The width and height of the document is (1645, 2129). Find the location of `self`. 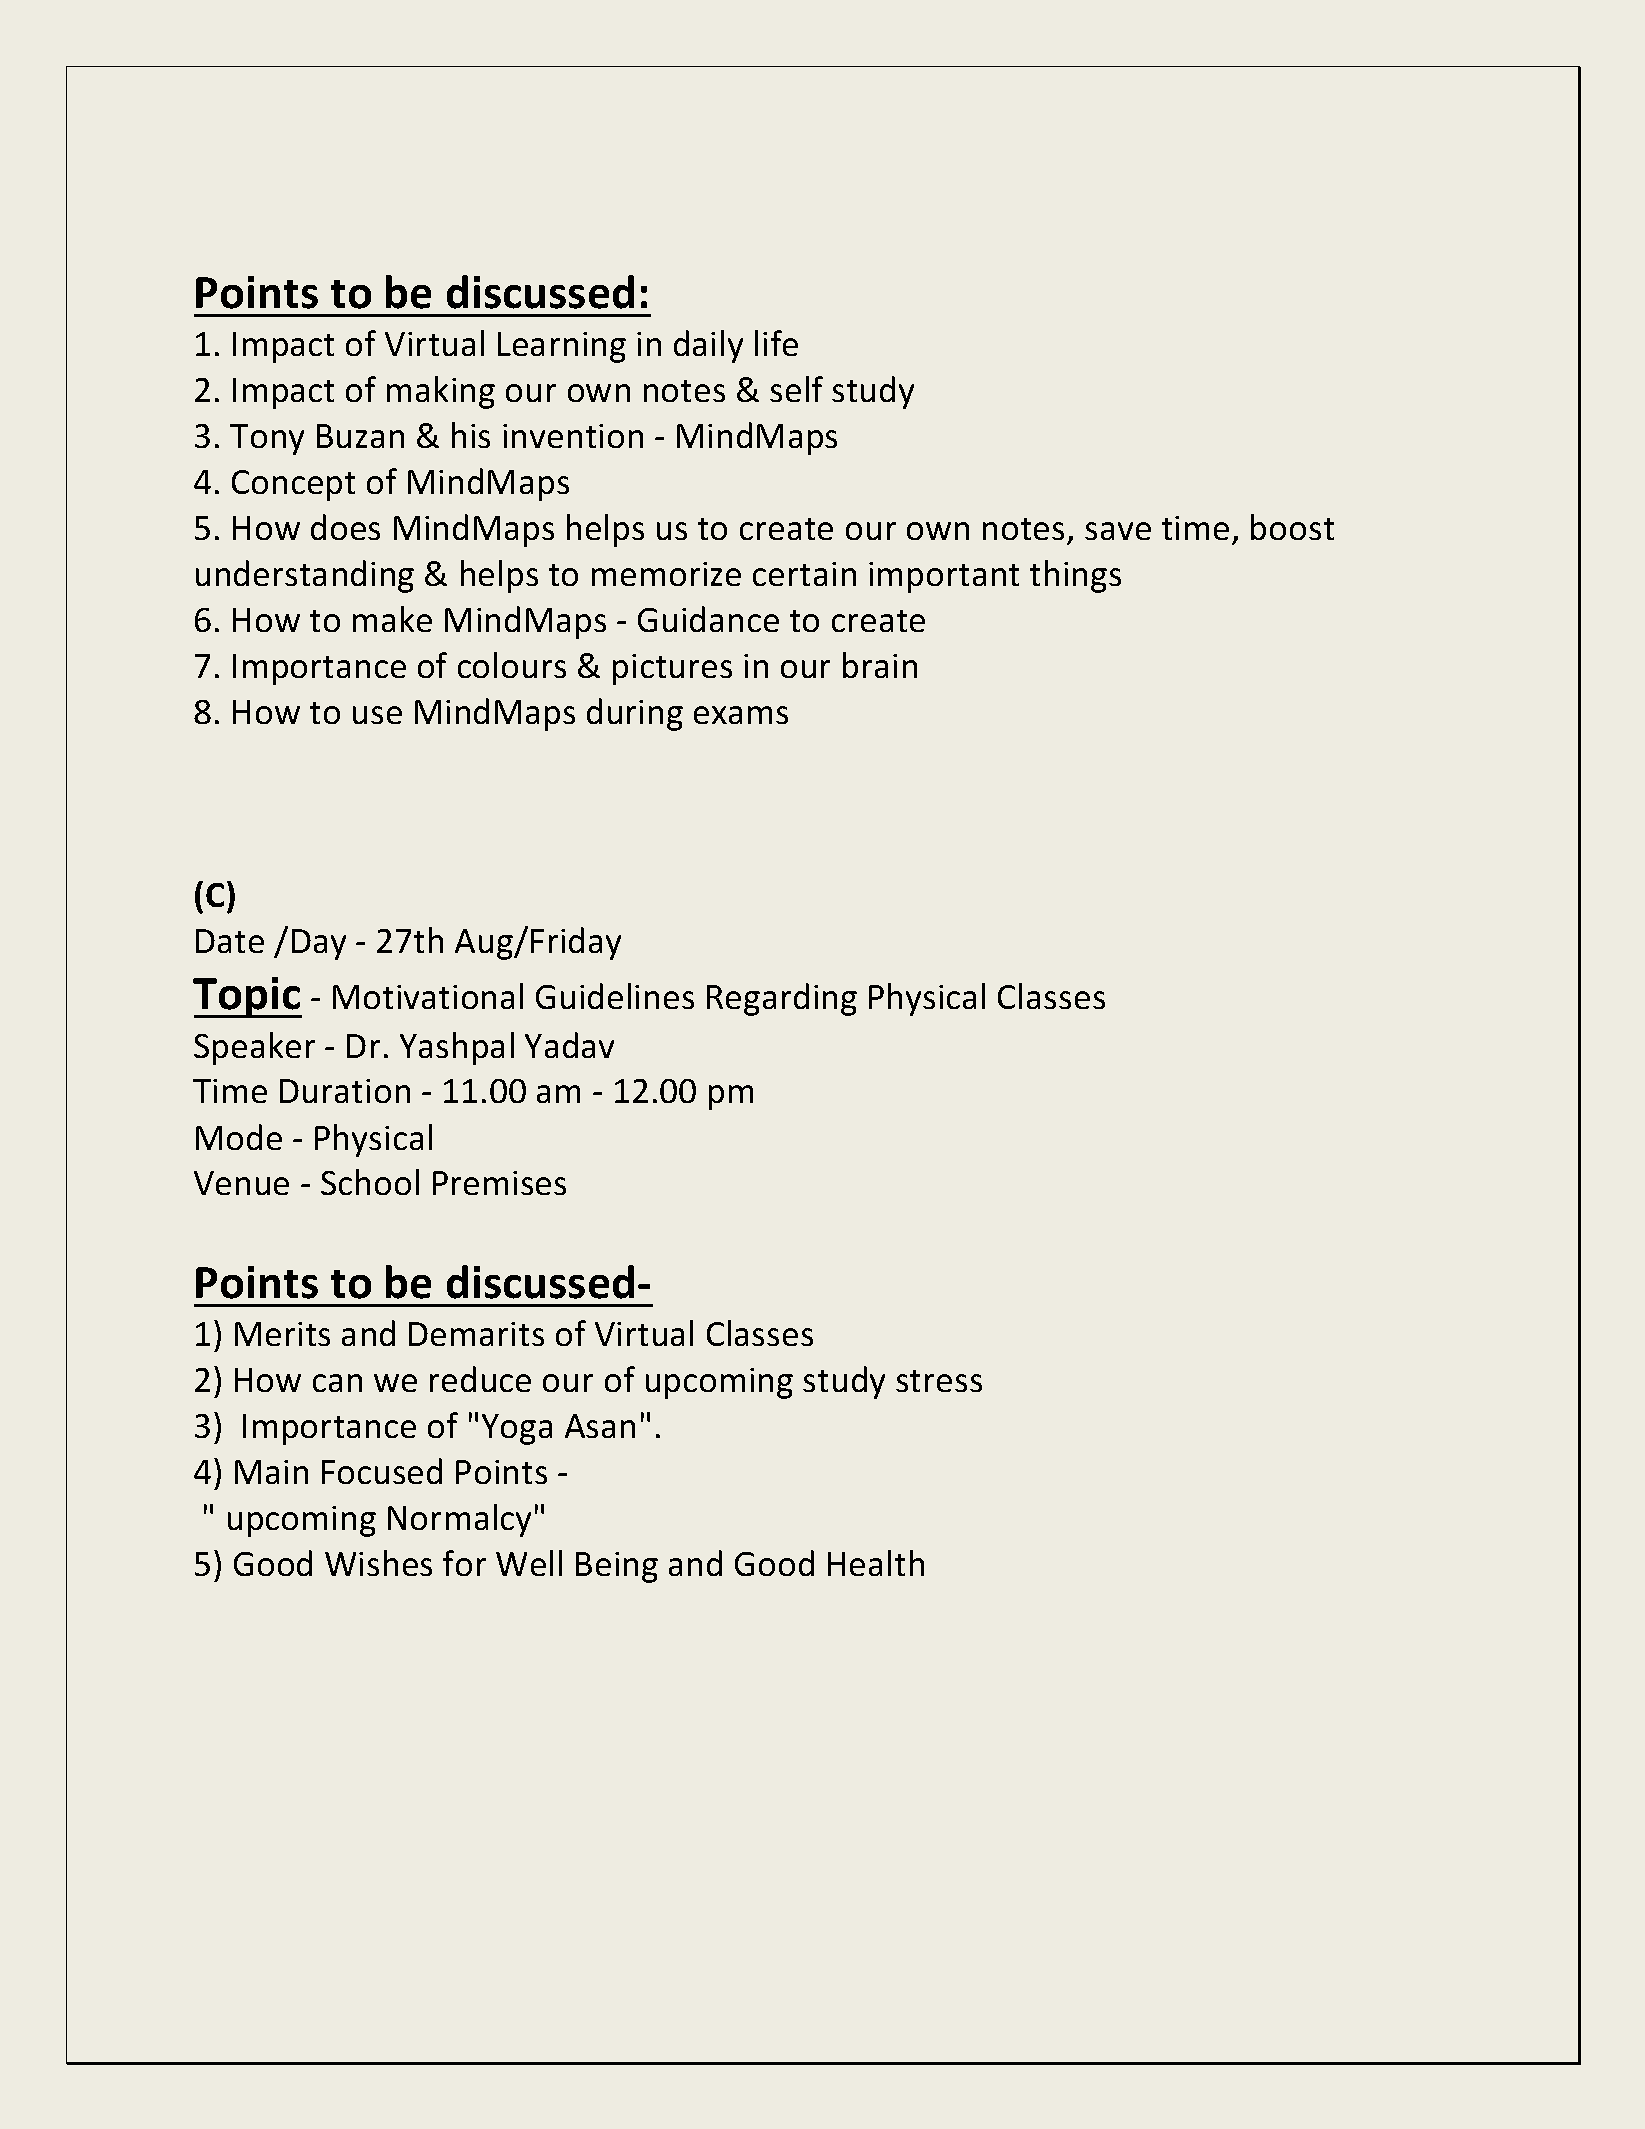

self is located at coordinates (796, 389).
